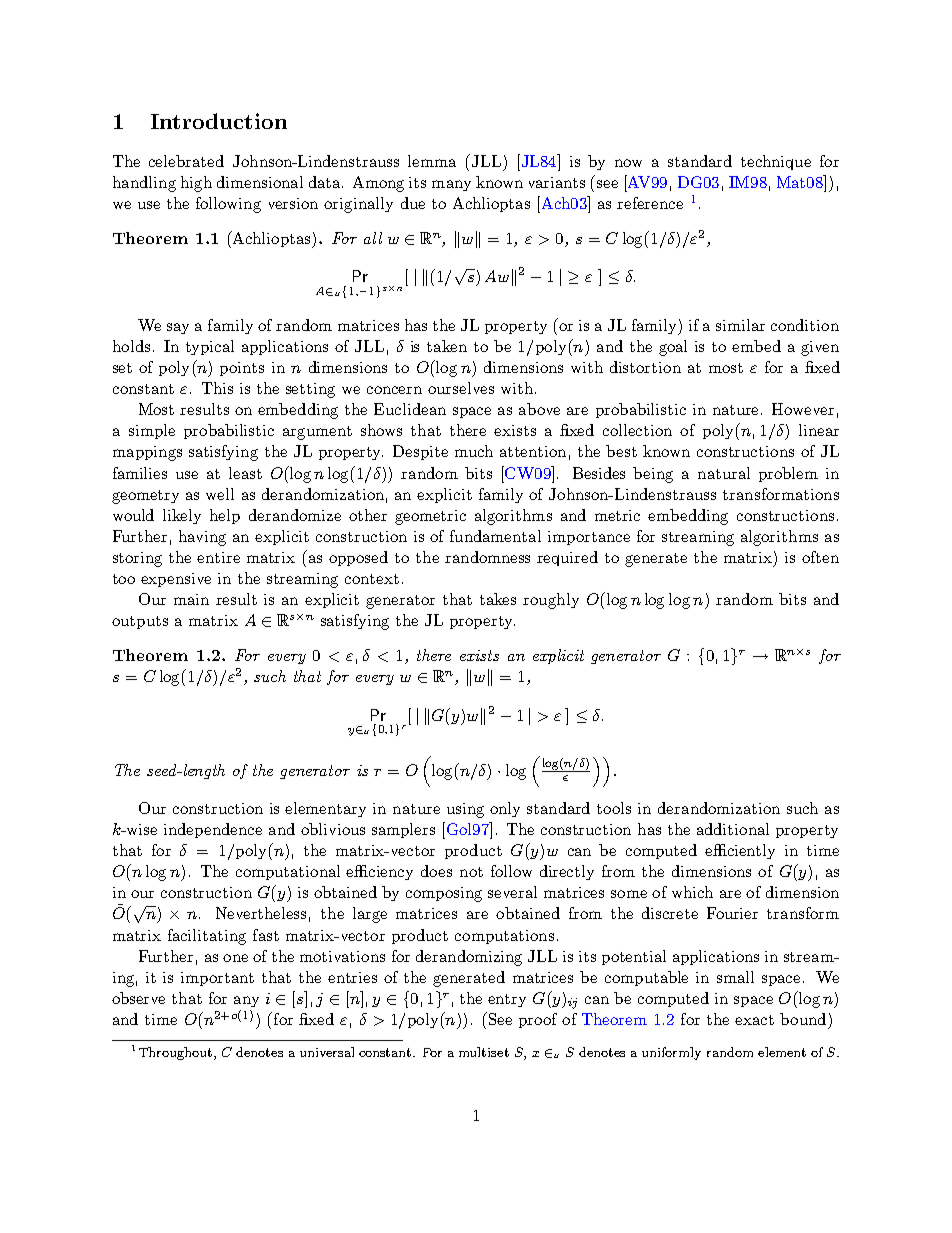  What do you see at coordinates (740, 851) in the screenshot?
I see `efficiently` at bounding box center [740, 851].
